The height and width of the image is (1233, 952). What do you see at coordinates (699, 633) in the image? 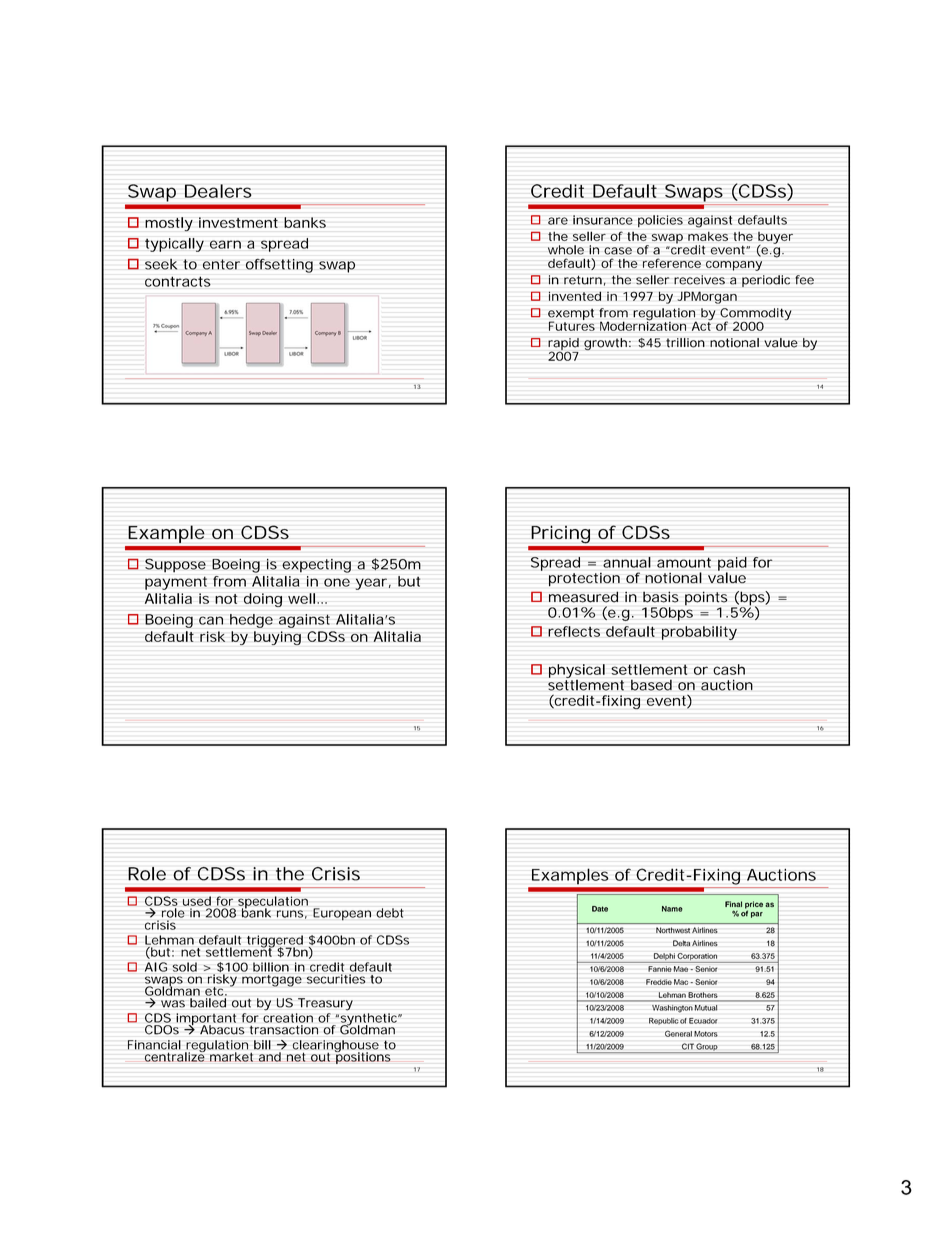
I see `probability` at bounding box center [699, 633].
